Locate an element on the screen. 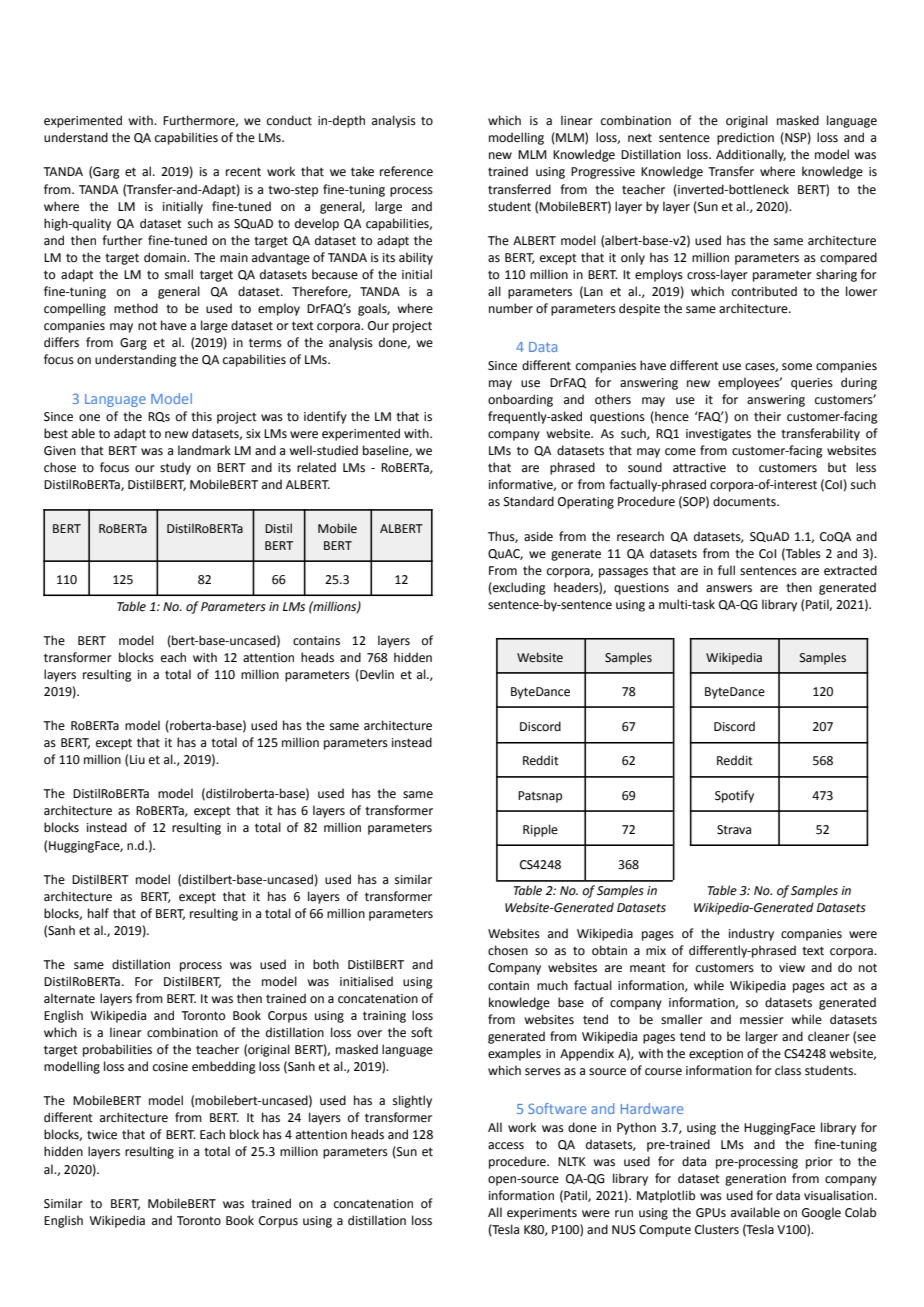  half is located at coordinates (98, 913).
